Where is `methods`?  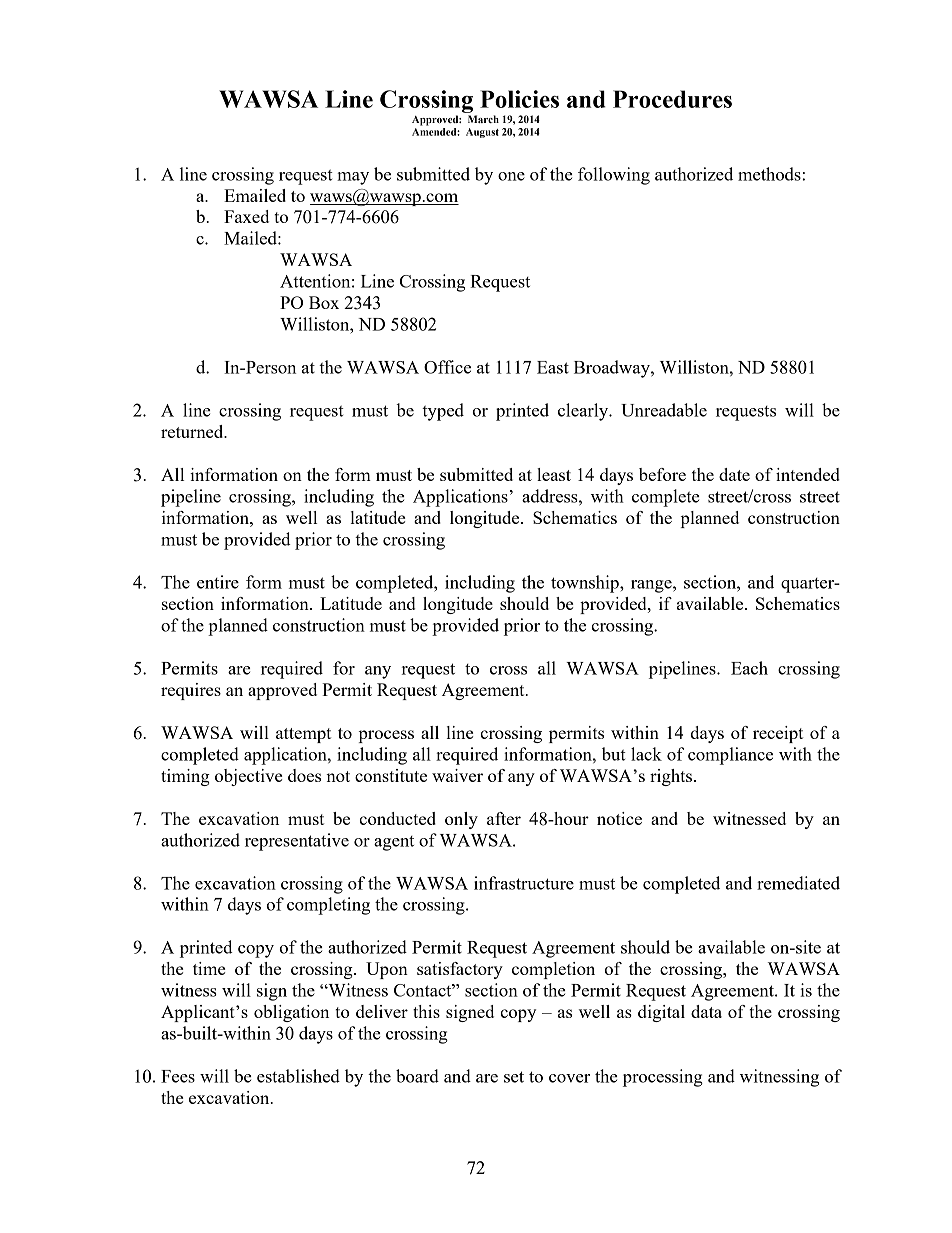 methods is located at coordinates (770, 174).
